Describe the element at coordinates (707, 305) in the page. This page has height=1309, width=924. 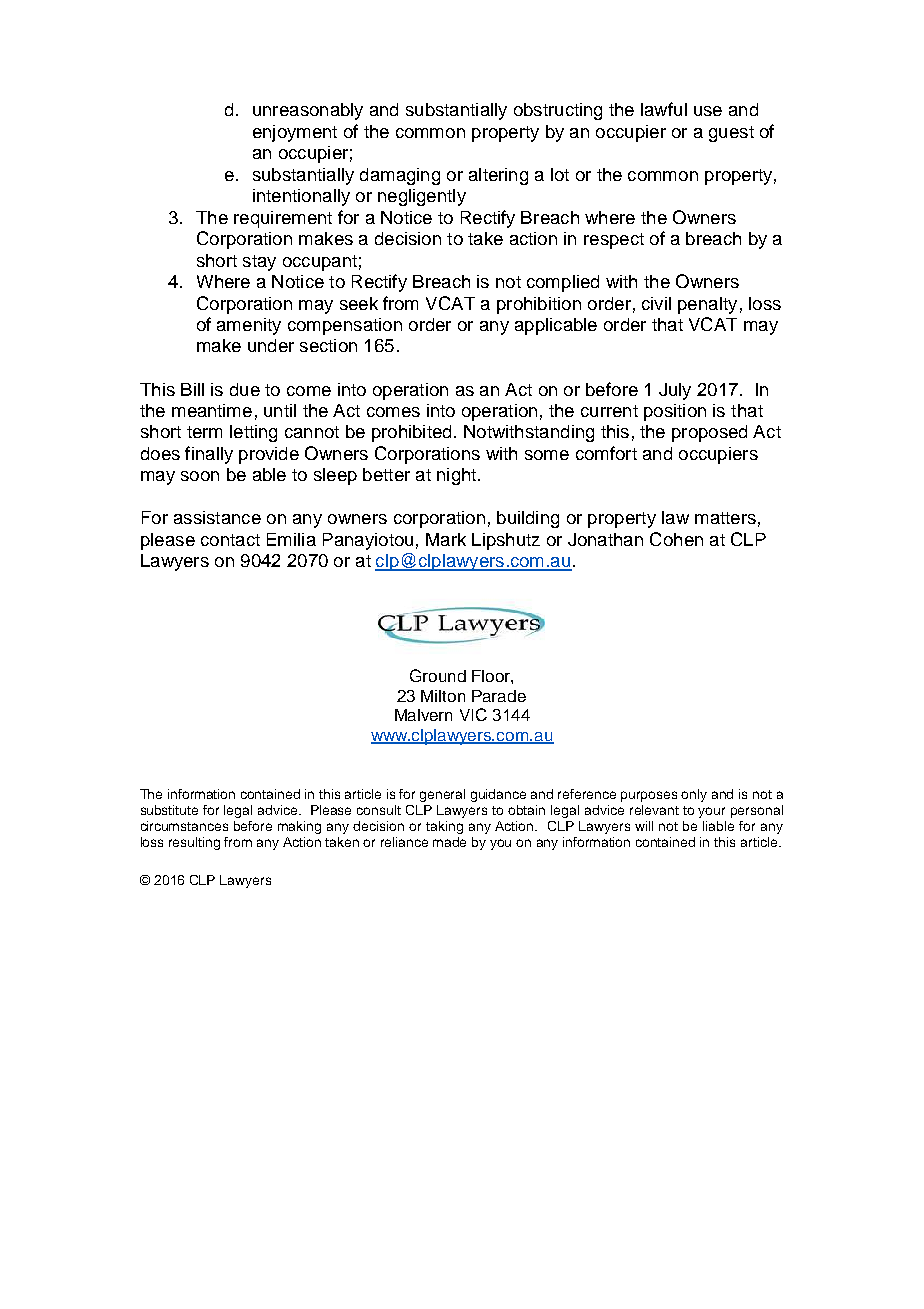
I see `penalty` at that location.
